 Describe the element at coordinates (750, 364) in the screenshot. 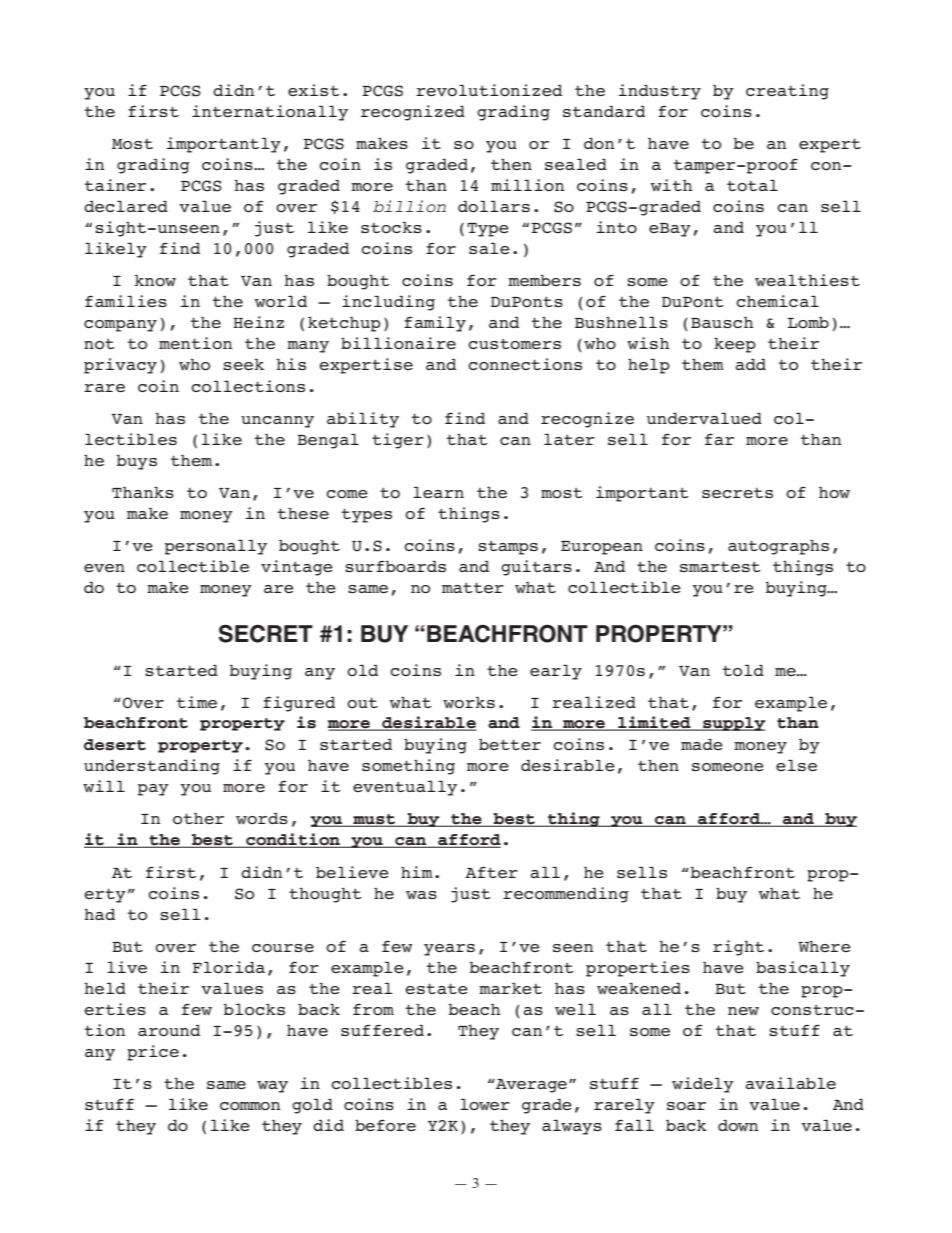

I see `add` at that location.
